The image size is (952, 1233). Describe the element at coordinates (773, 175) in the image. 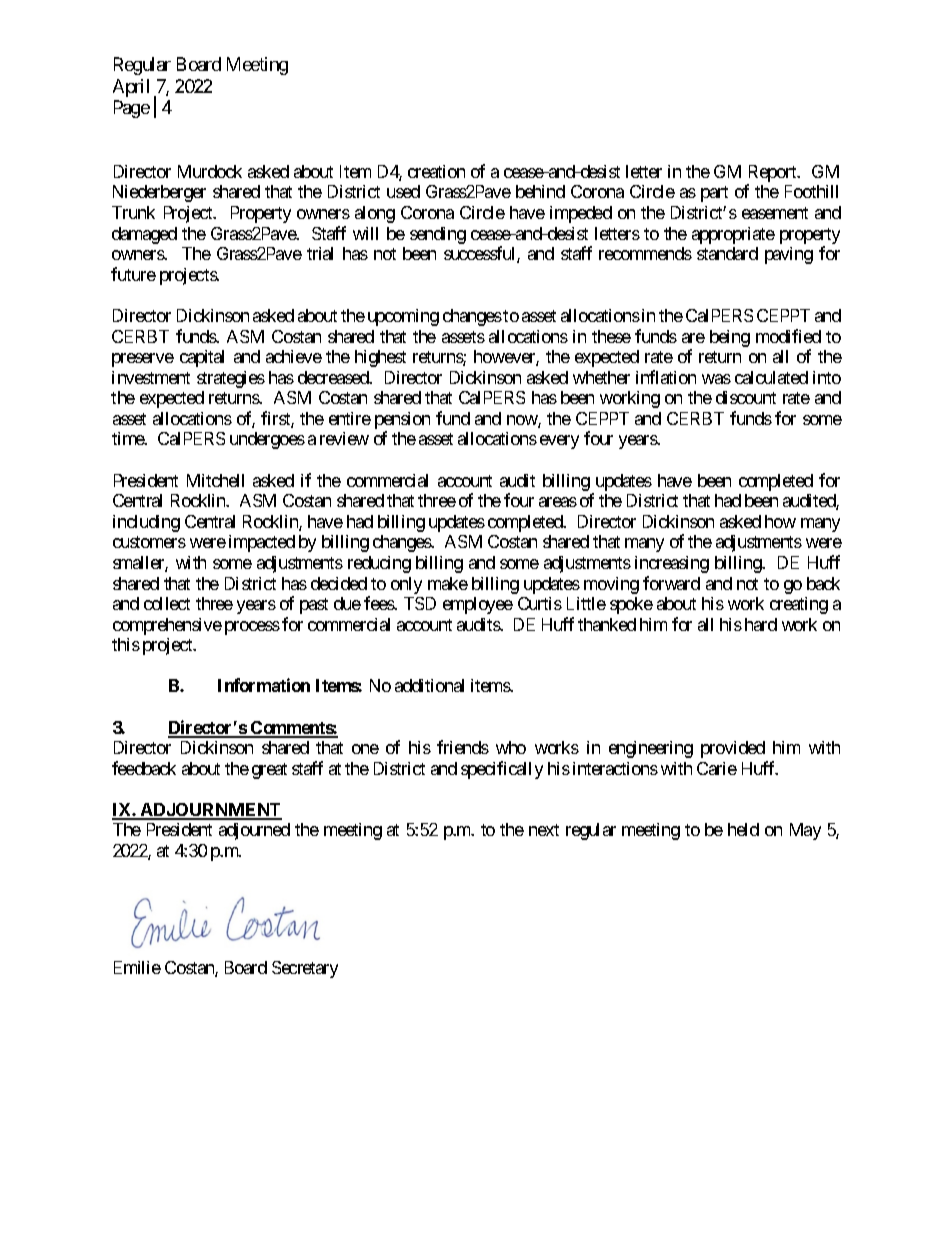

I see `Report` at that location.
